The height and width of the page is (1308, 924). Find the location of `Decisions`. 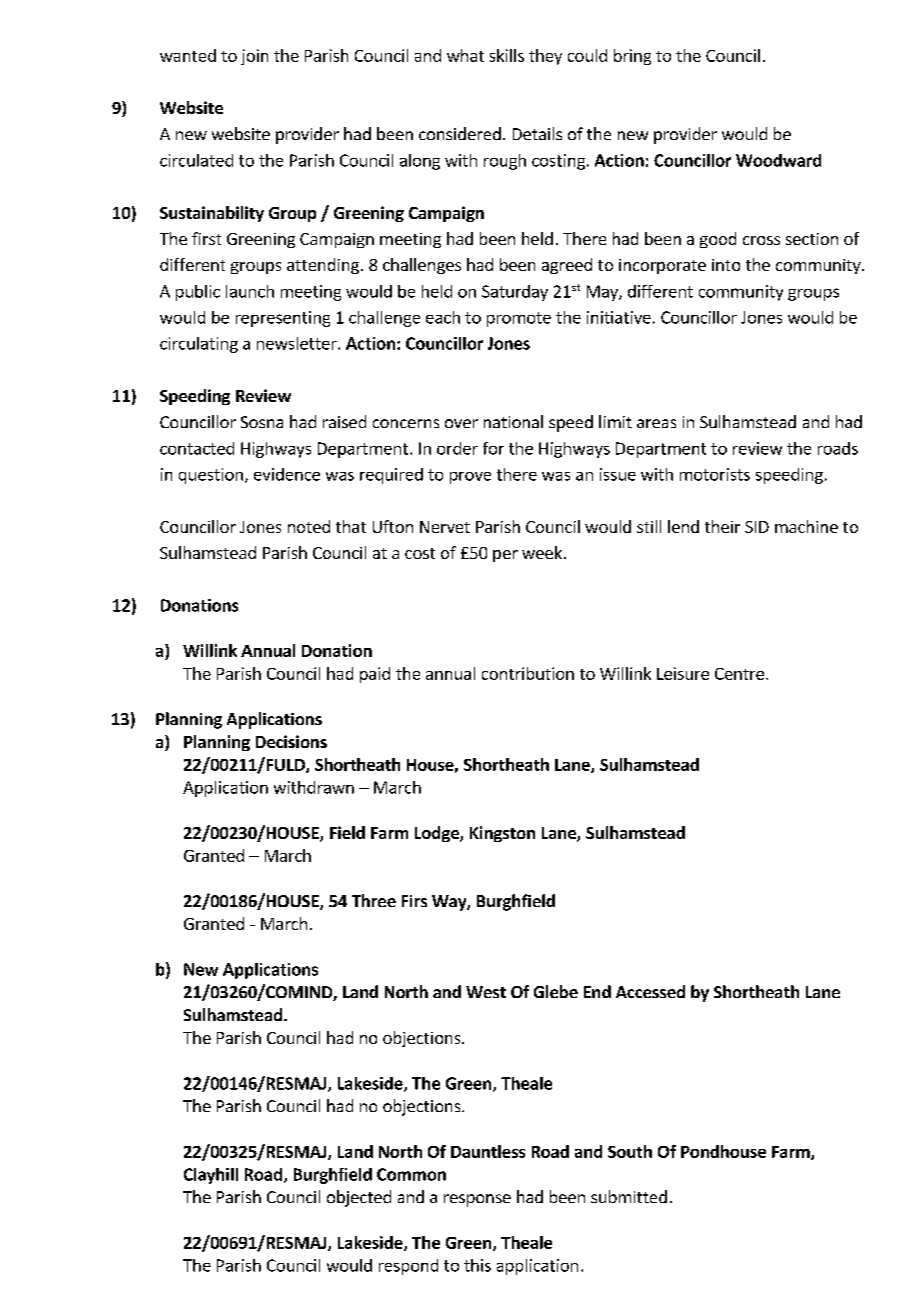

Decisions is located at coordinates (291, 741).
